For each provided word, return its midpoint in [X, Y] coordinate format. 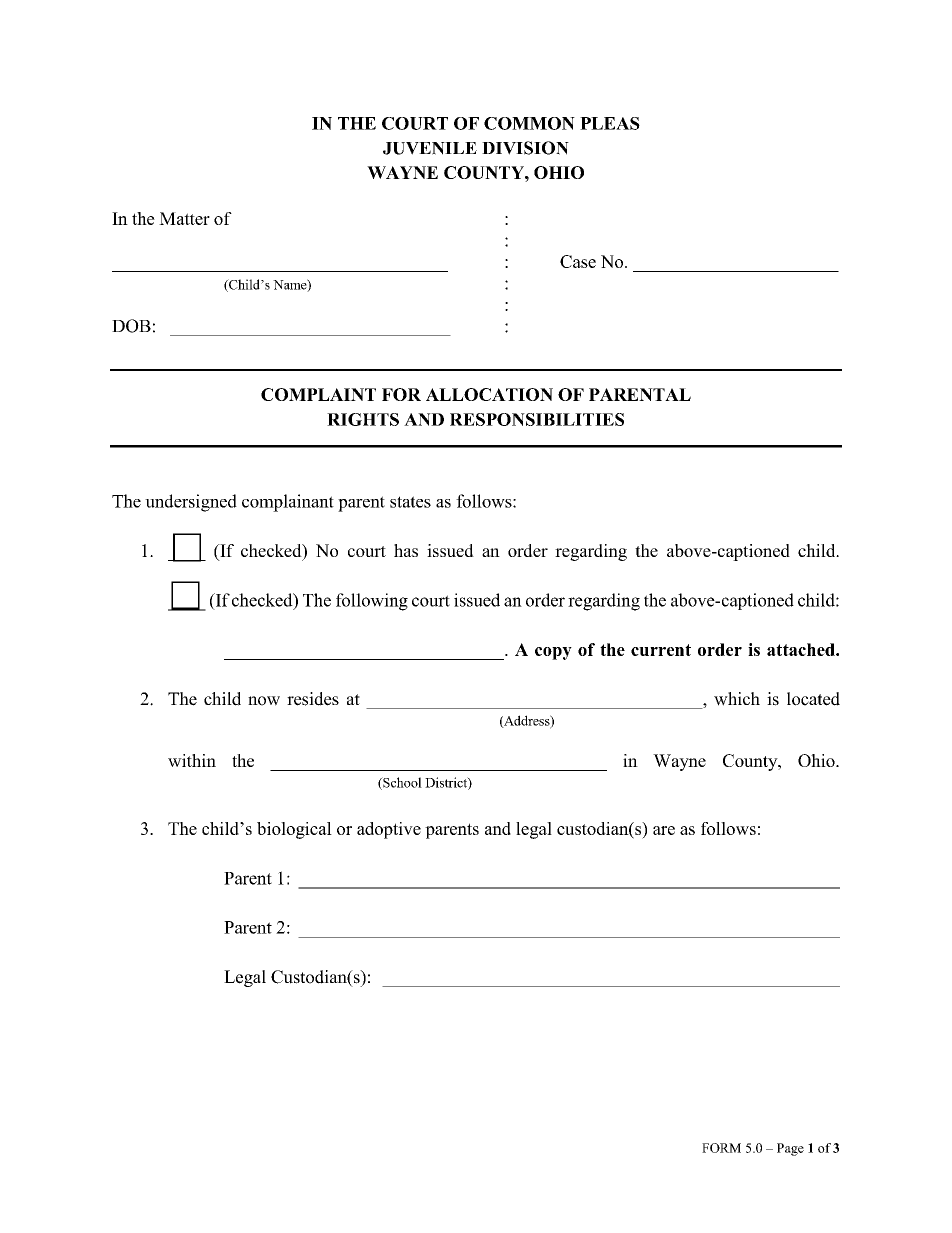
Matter [184, 218]
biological [294, 830]
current [661, 650]
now [264, 701]
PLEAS [610, 123]
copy [553, 653]
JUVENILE [430, 148]
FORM [721, 1148]
